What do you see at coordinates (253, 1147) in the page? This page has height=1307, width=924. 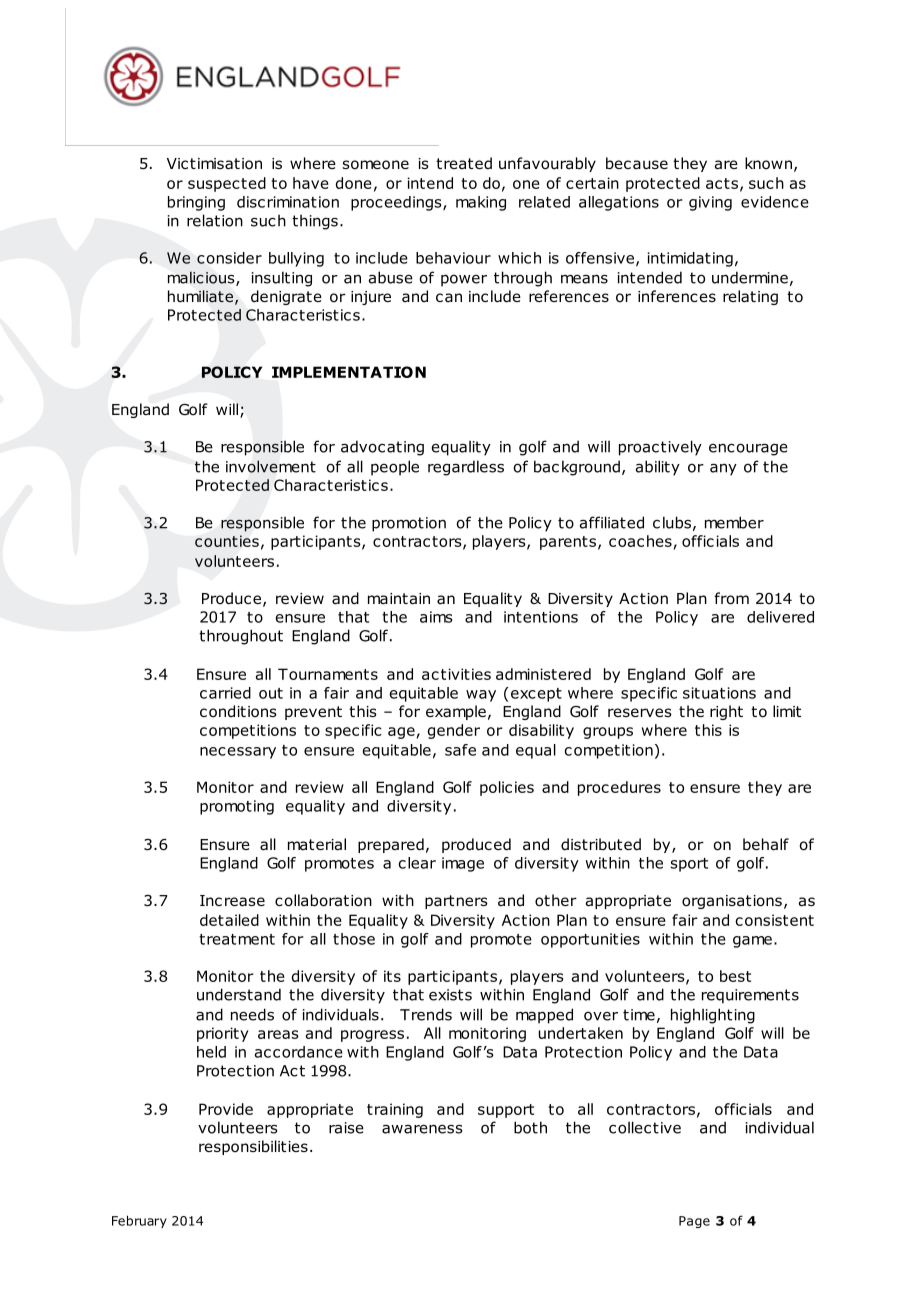 I see `responsibilities` at bounding box center [253, 1147].
